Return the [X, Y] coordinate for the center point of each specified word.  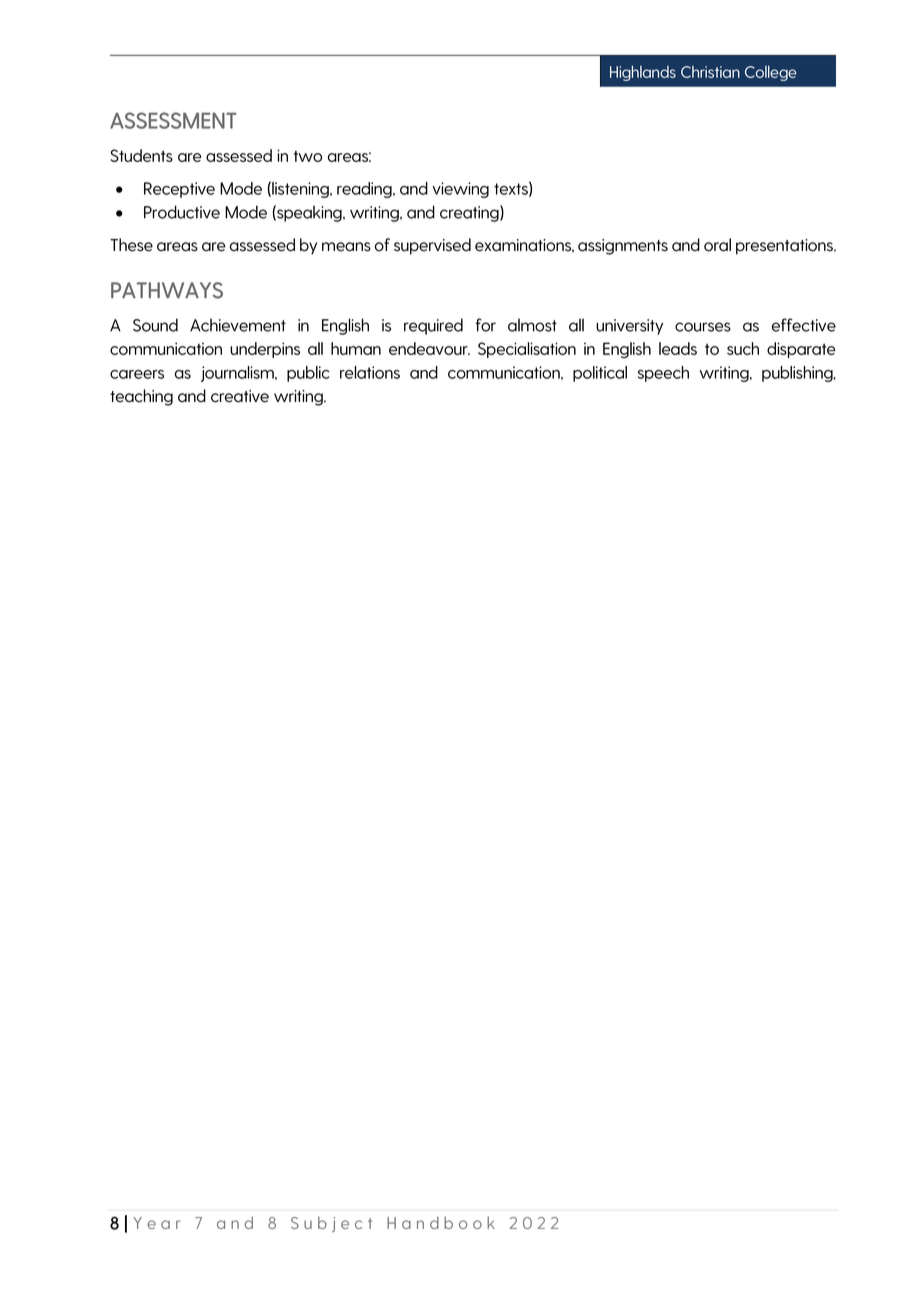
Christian [710, 72]
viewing [461, 190]
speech [663, 374]
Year [156, 1223]
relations [370, 372]
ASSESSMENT [173, 120]
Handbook [441, 1222]
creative [240, 396]
